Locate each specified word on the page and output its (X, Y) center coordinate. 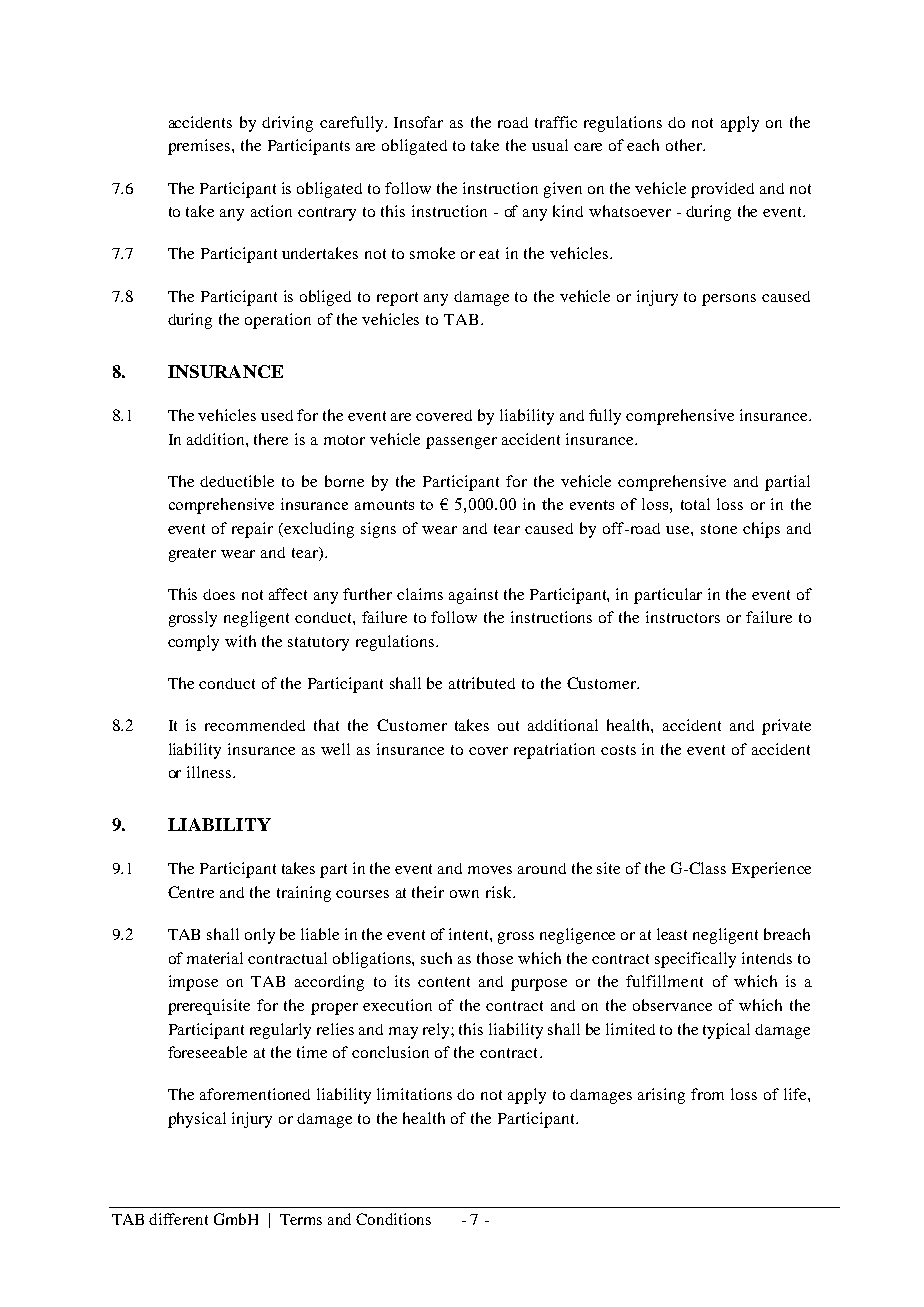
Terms (301, 1219)
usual (550, 145)
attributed (482, 683)
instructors (683, 617)
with (240, 641)
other (685, 145)
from (707, 1094)
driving (287, 124)
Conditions (393, 1219)
